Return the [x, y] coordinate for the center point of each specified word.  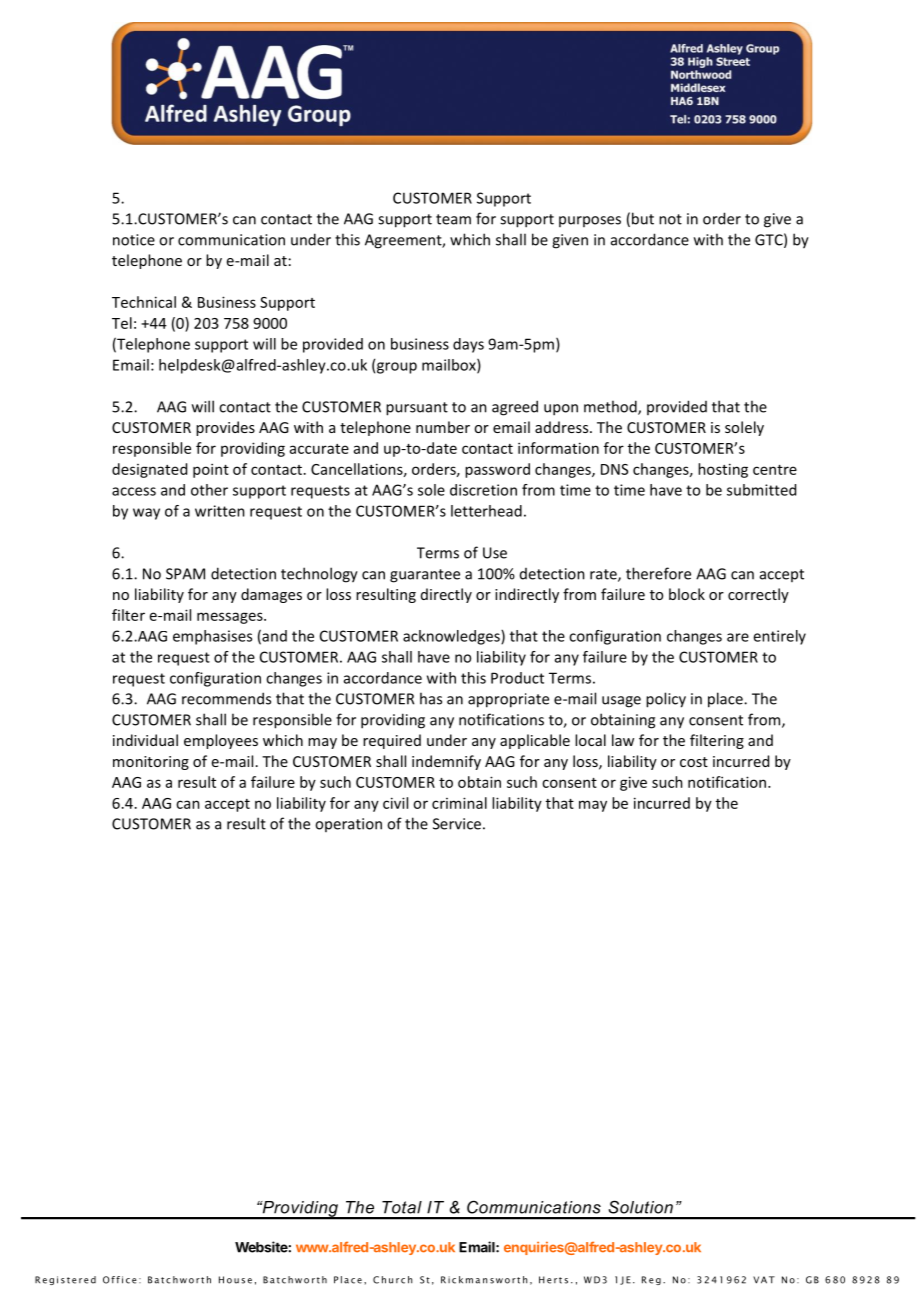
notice [134, 240]
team [453, 219]
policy [666, 700]
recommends [226, 698]
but [643, 218]
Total [402, 1207]
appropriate [508, 700]
